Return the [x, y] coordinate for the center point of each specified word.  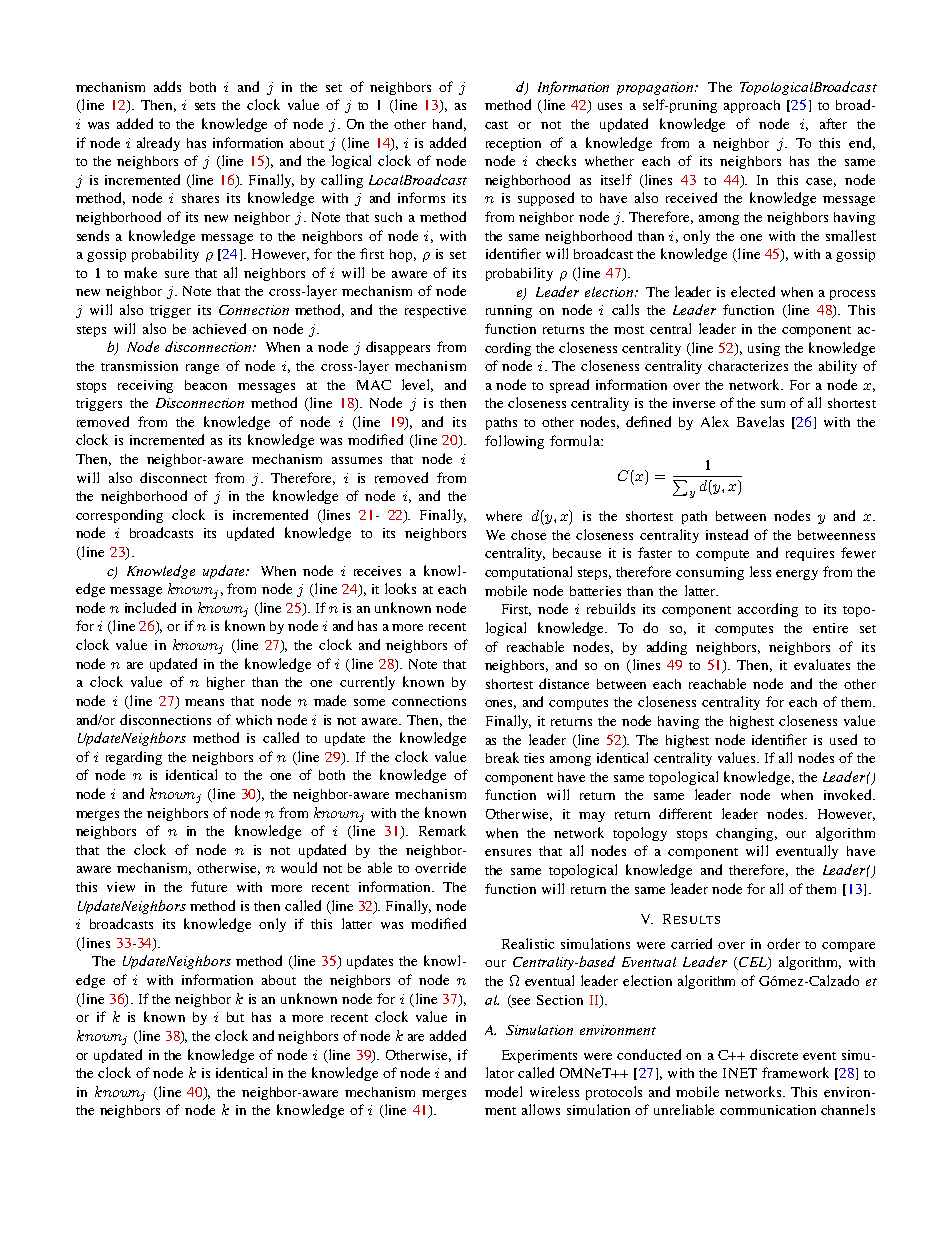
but [235, 1017]
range [202, 369]
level [417, 385]
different [685, 813]
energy [797, 575]
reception [513, 144]
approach [752, 106]
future [209, 886]
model [503, 1091]
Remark [442, 830]
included [150, 607]
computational [528, 573]
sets [205, 106]
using [764, 349]
